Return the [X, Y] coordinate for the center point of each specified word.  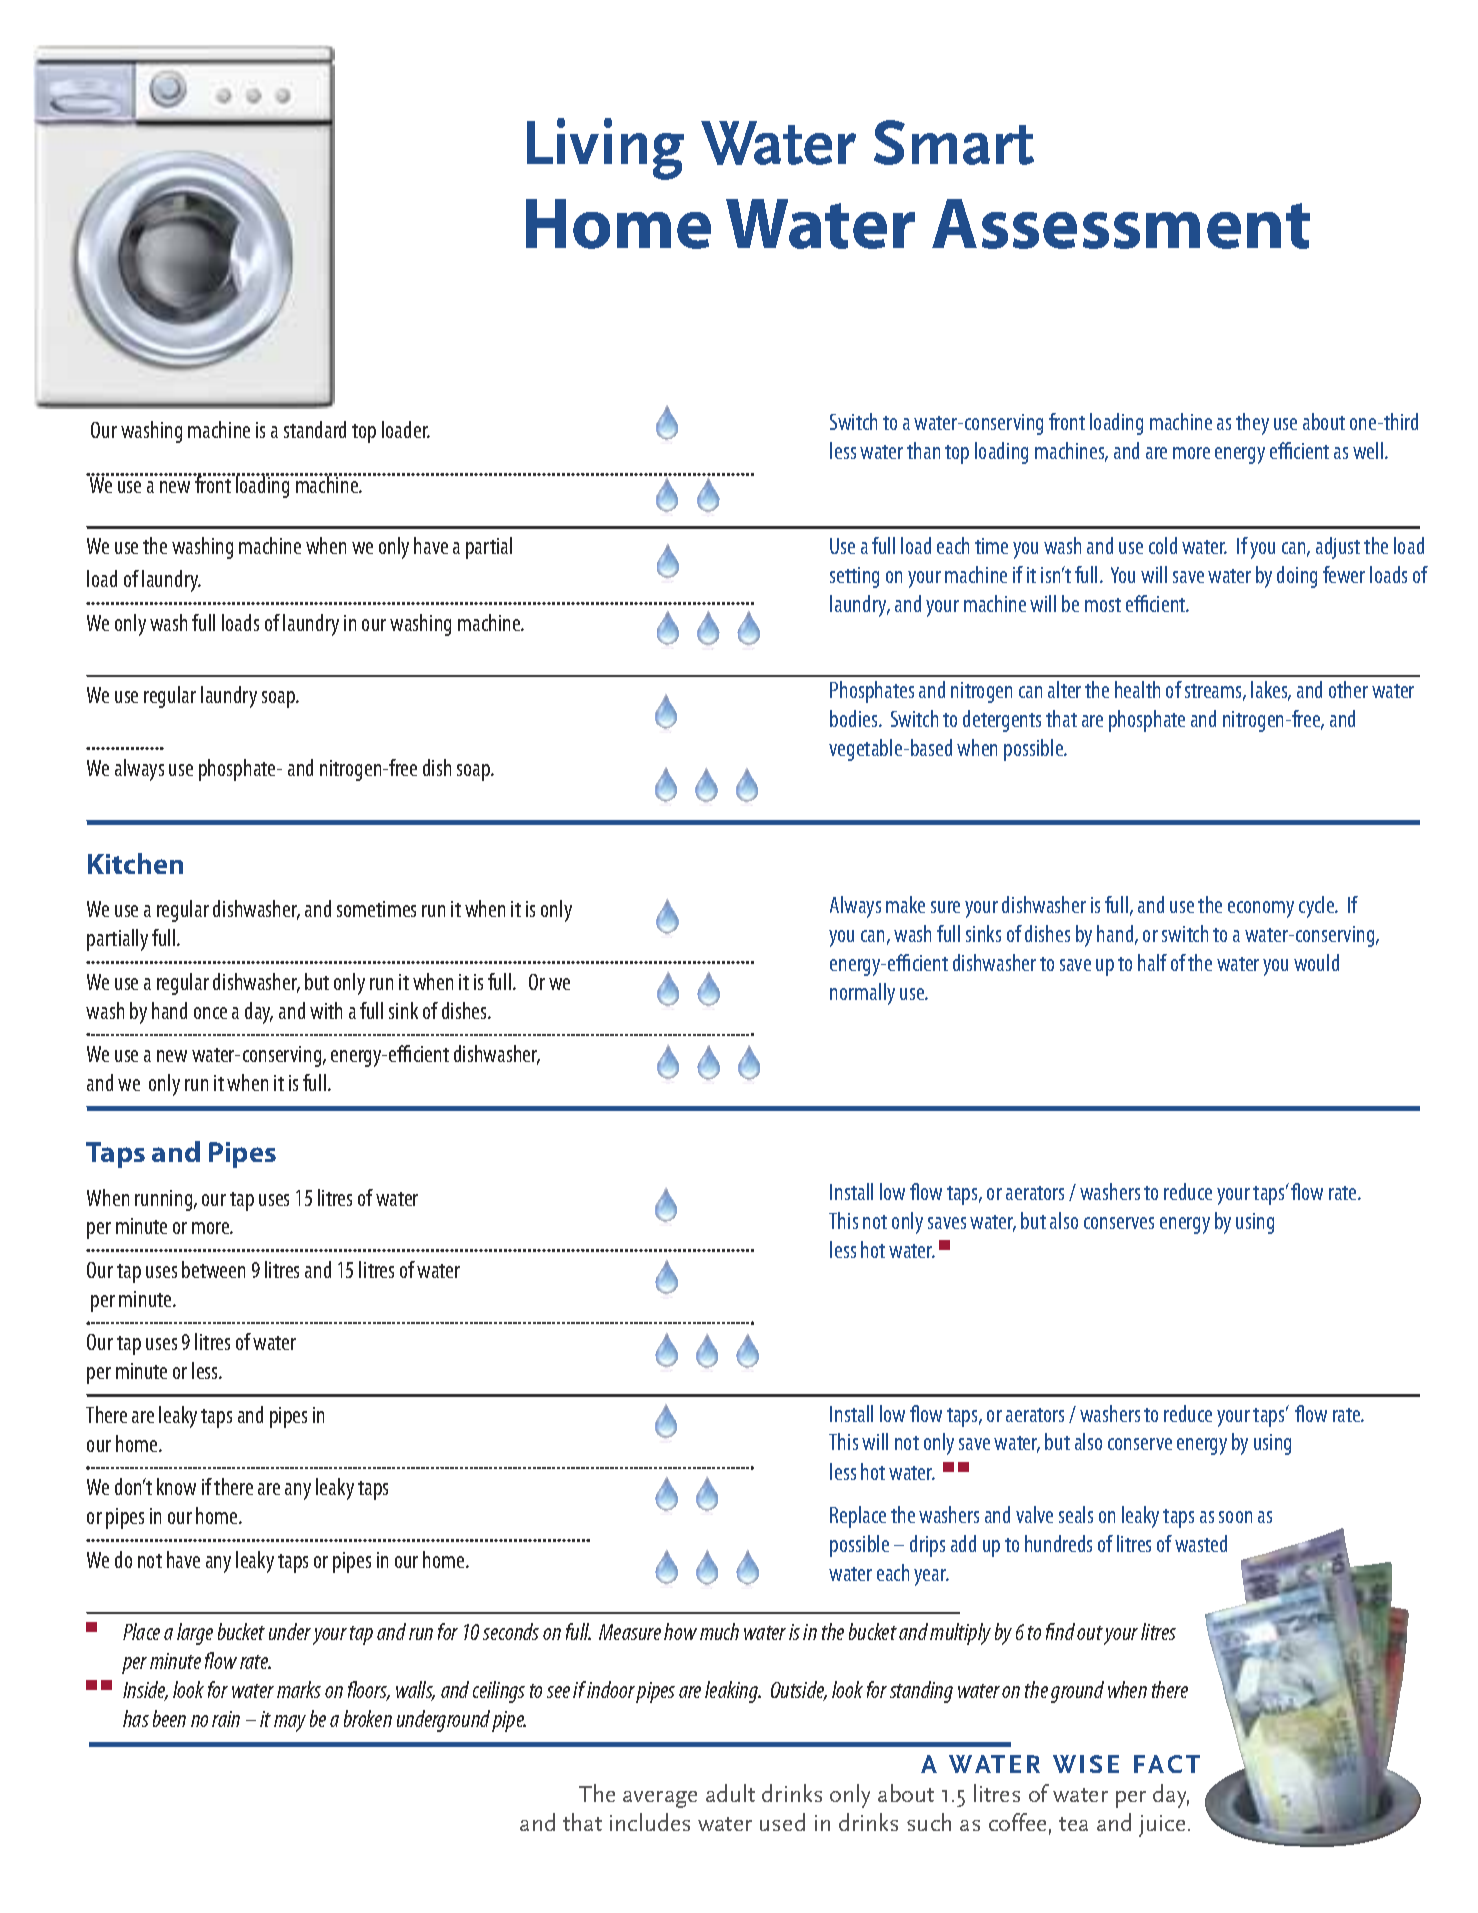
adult [730, 1793]
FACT [1167, 1764]
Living [605, 149]
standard [315, 429]
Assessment [1121, 224]
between [213, 1269]
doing [1297, 577]
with [326, 1010]
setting [854, 577]
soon [1235, 1517]
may [290, 1723]
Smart [954, 142]
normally [862, 994]
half [1152, 962]
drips [927, 1546]
